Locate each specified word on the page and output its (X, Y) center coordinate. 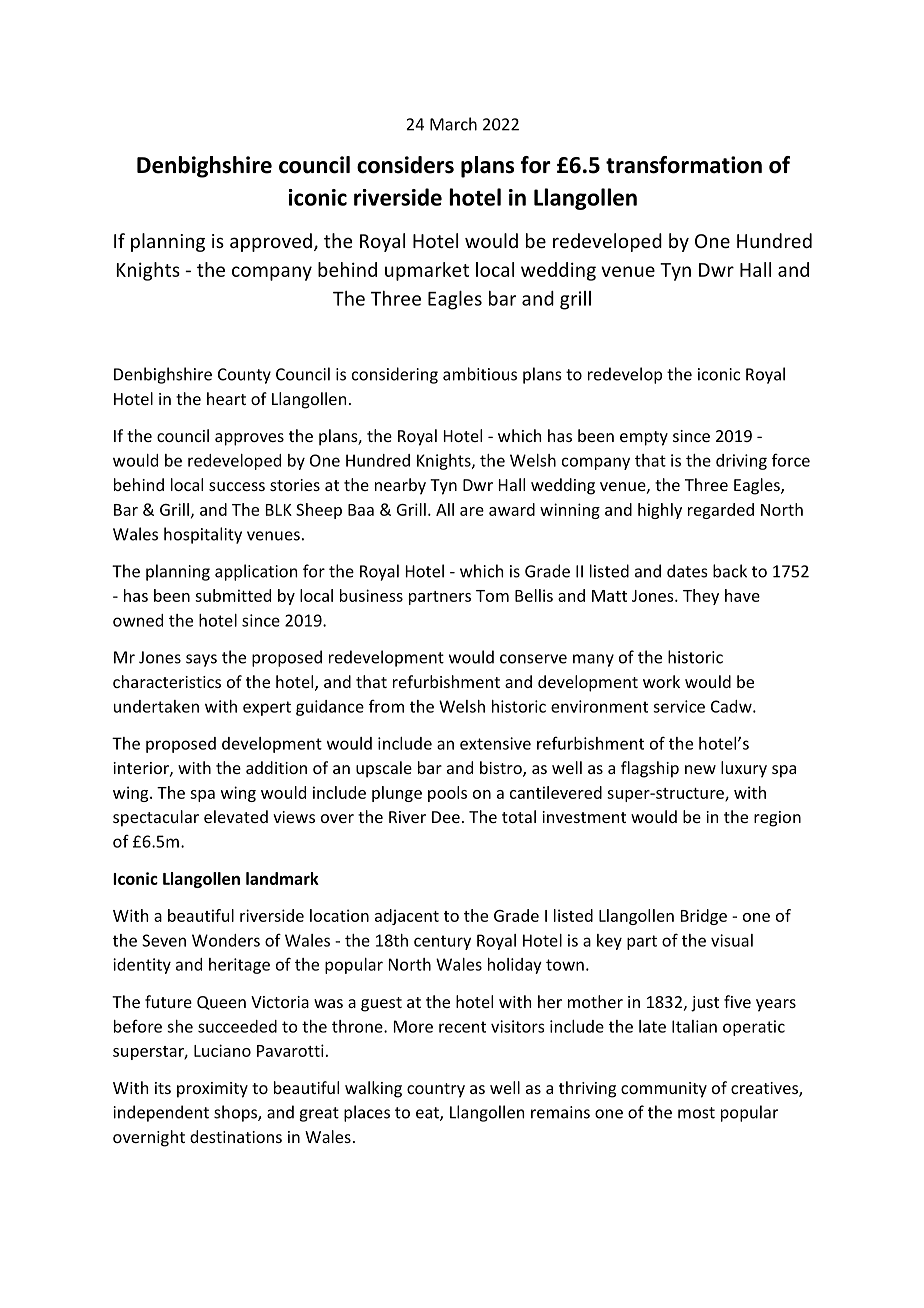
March (453, 124)
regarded (721, 511)
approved (271, 242)
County (244, 376)
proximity (212, 1090)
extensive (495, 743)
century (442, 942)
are (472, 511)
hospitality (203, 535)
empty (644, 438)
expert (267, 708)
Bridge (704, 917)
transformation (684, 165)
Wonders (226, 940)
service (679, 706)
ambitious (480, 374)
